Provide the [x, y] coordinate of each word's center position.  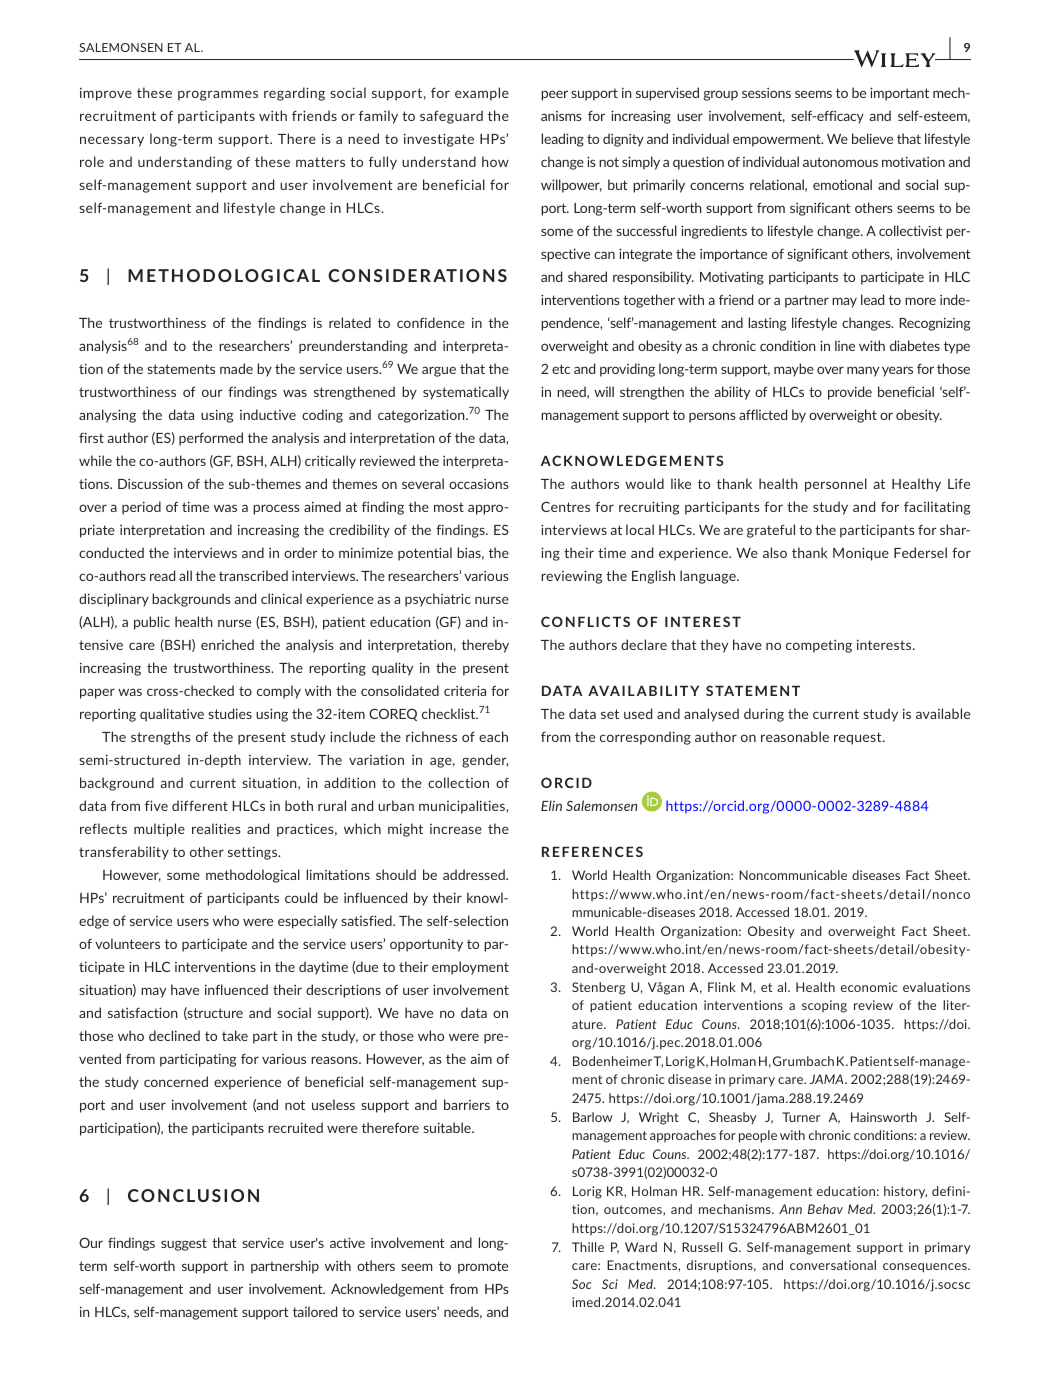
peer [554, 95]
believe [872, 138]
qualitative [172, 715]
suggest [184, 1244]
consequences [926, 1268]
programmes [218, 95]
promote [483, 1267]
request [859, 738]
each [493, 736]
